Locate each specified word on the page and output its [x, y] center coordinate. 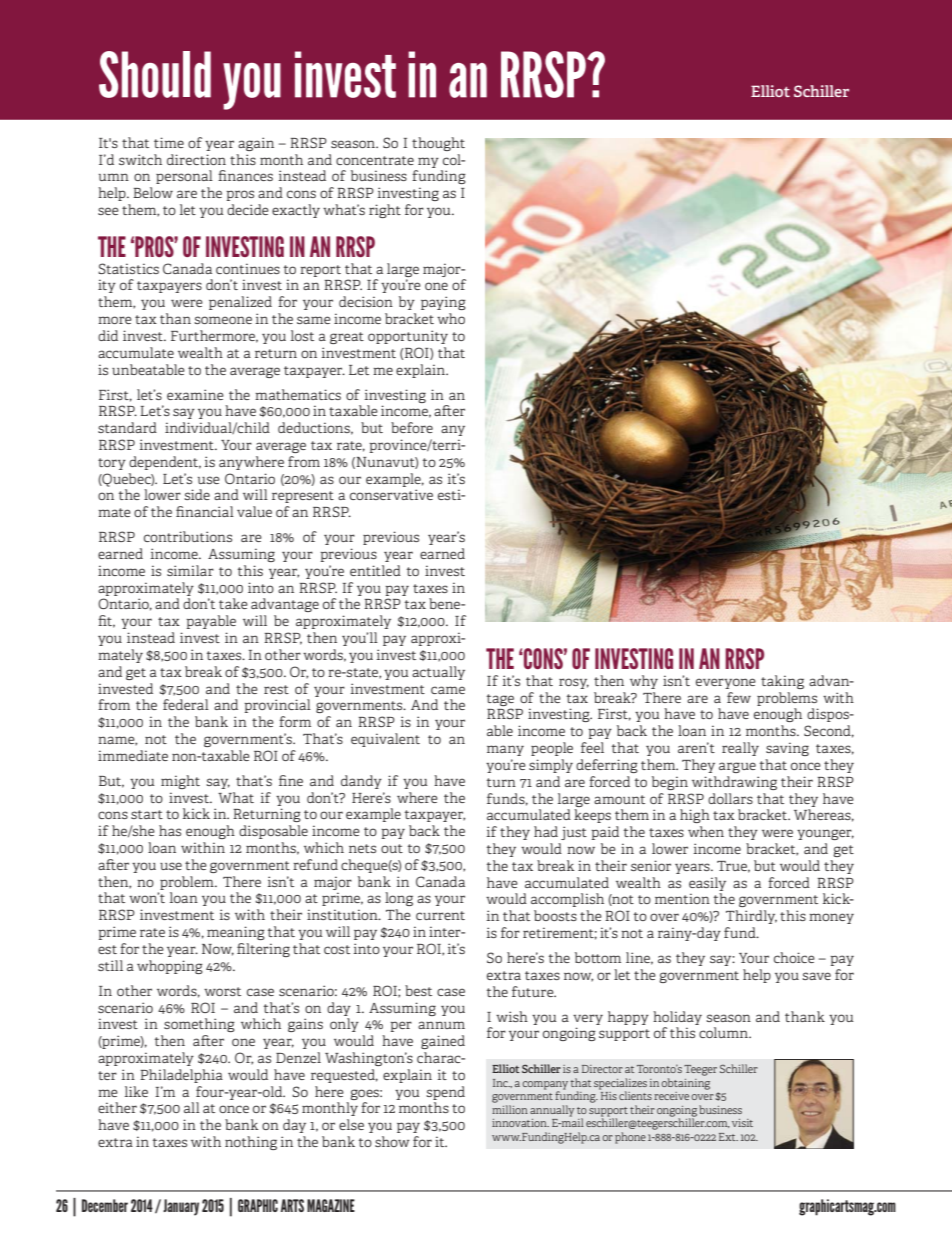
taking [782, 682]
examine [195, 394]
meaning [236, 933]
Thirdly [751, 917]
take [233, 603]
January [181, 1207]
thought [438, 144]
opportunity [408, 337]
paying [443, 303]
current [440, 915]
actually [438, 673]
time [169, 142]
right [385, 211]
